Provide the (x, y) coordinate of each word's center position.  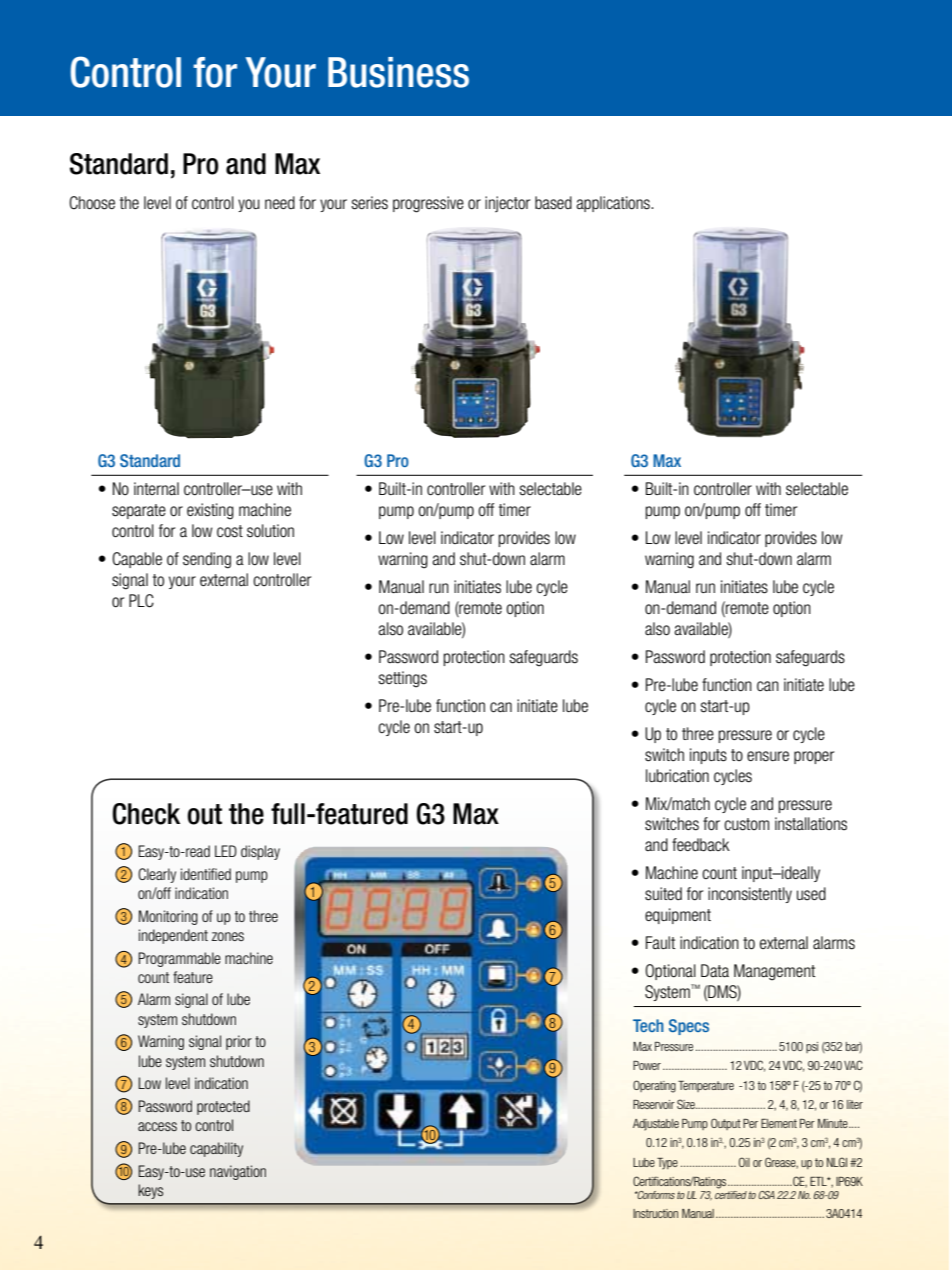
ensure (768, 756)
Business (398, 72)
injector (507, 204)
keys (150, 1191)
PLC (141, 601)
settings (402, 679)
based (553, 203)
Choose (92, 203)
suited (663, 894)
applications (614, 204)
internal (156, 489)
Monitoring (168, 917)
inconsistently (750, 895)
